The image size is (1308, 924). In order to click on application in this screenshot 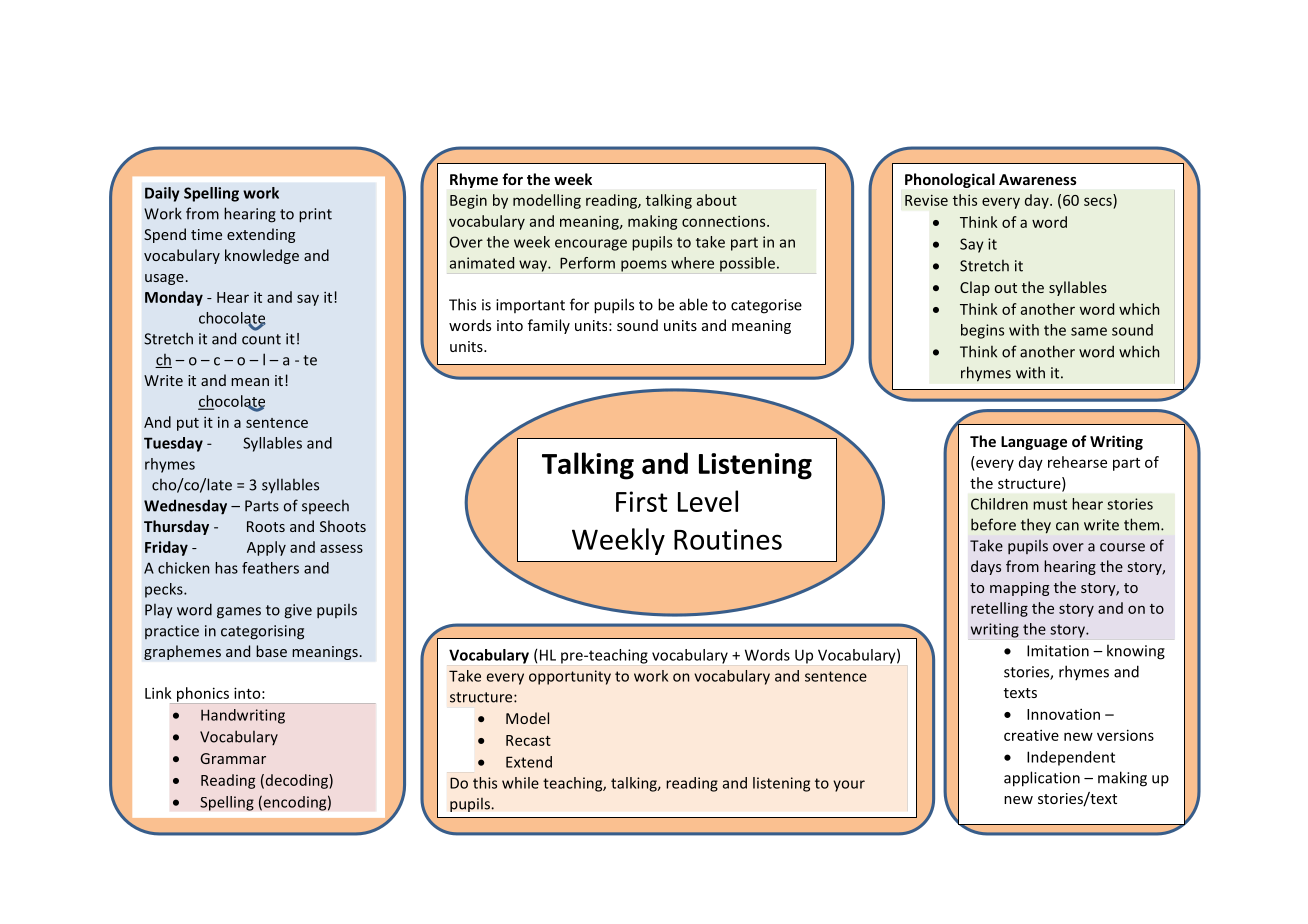, I will do `click(1042, 779)`.
